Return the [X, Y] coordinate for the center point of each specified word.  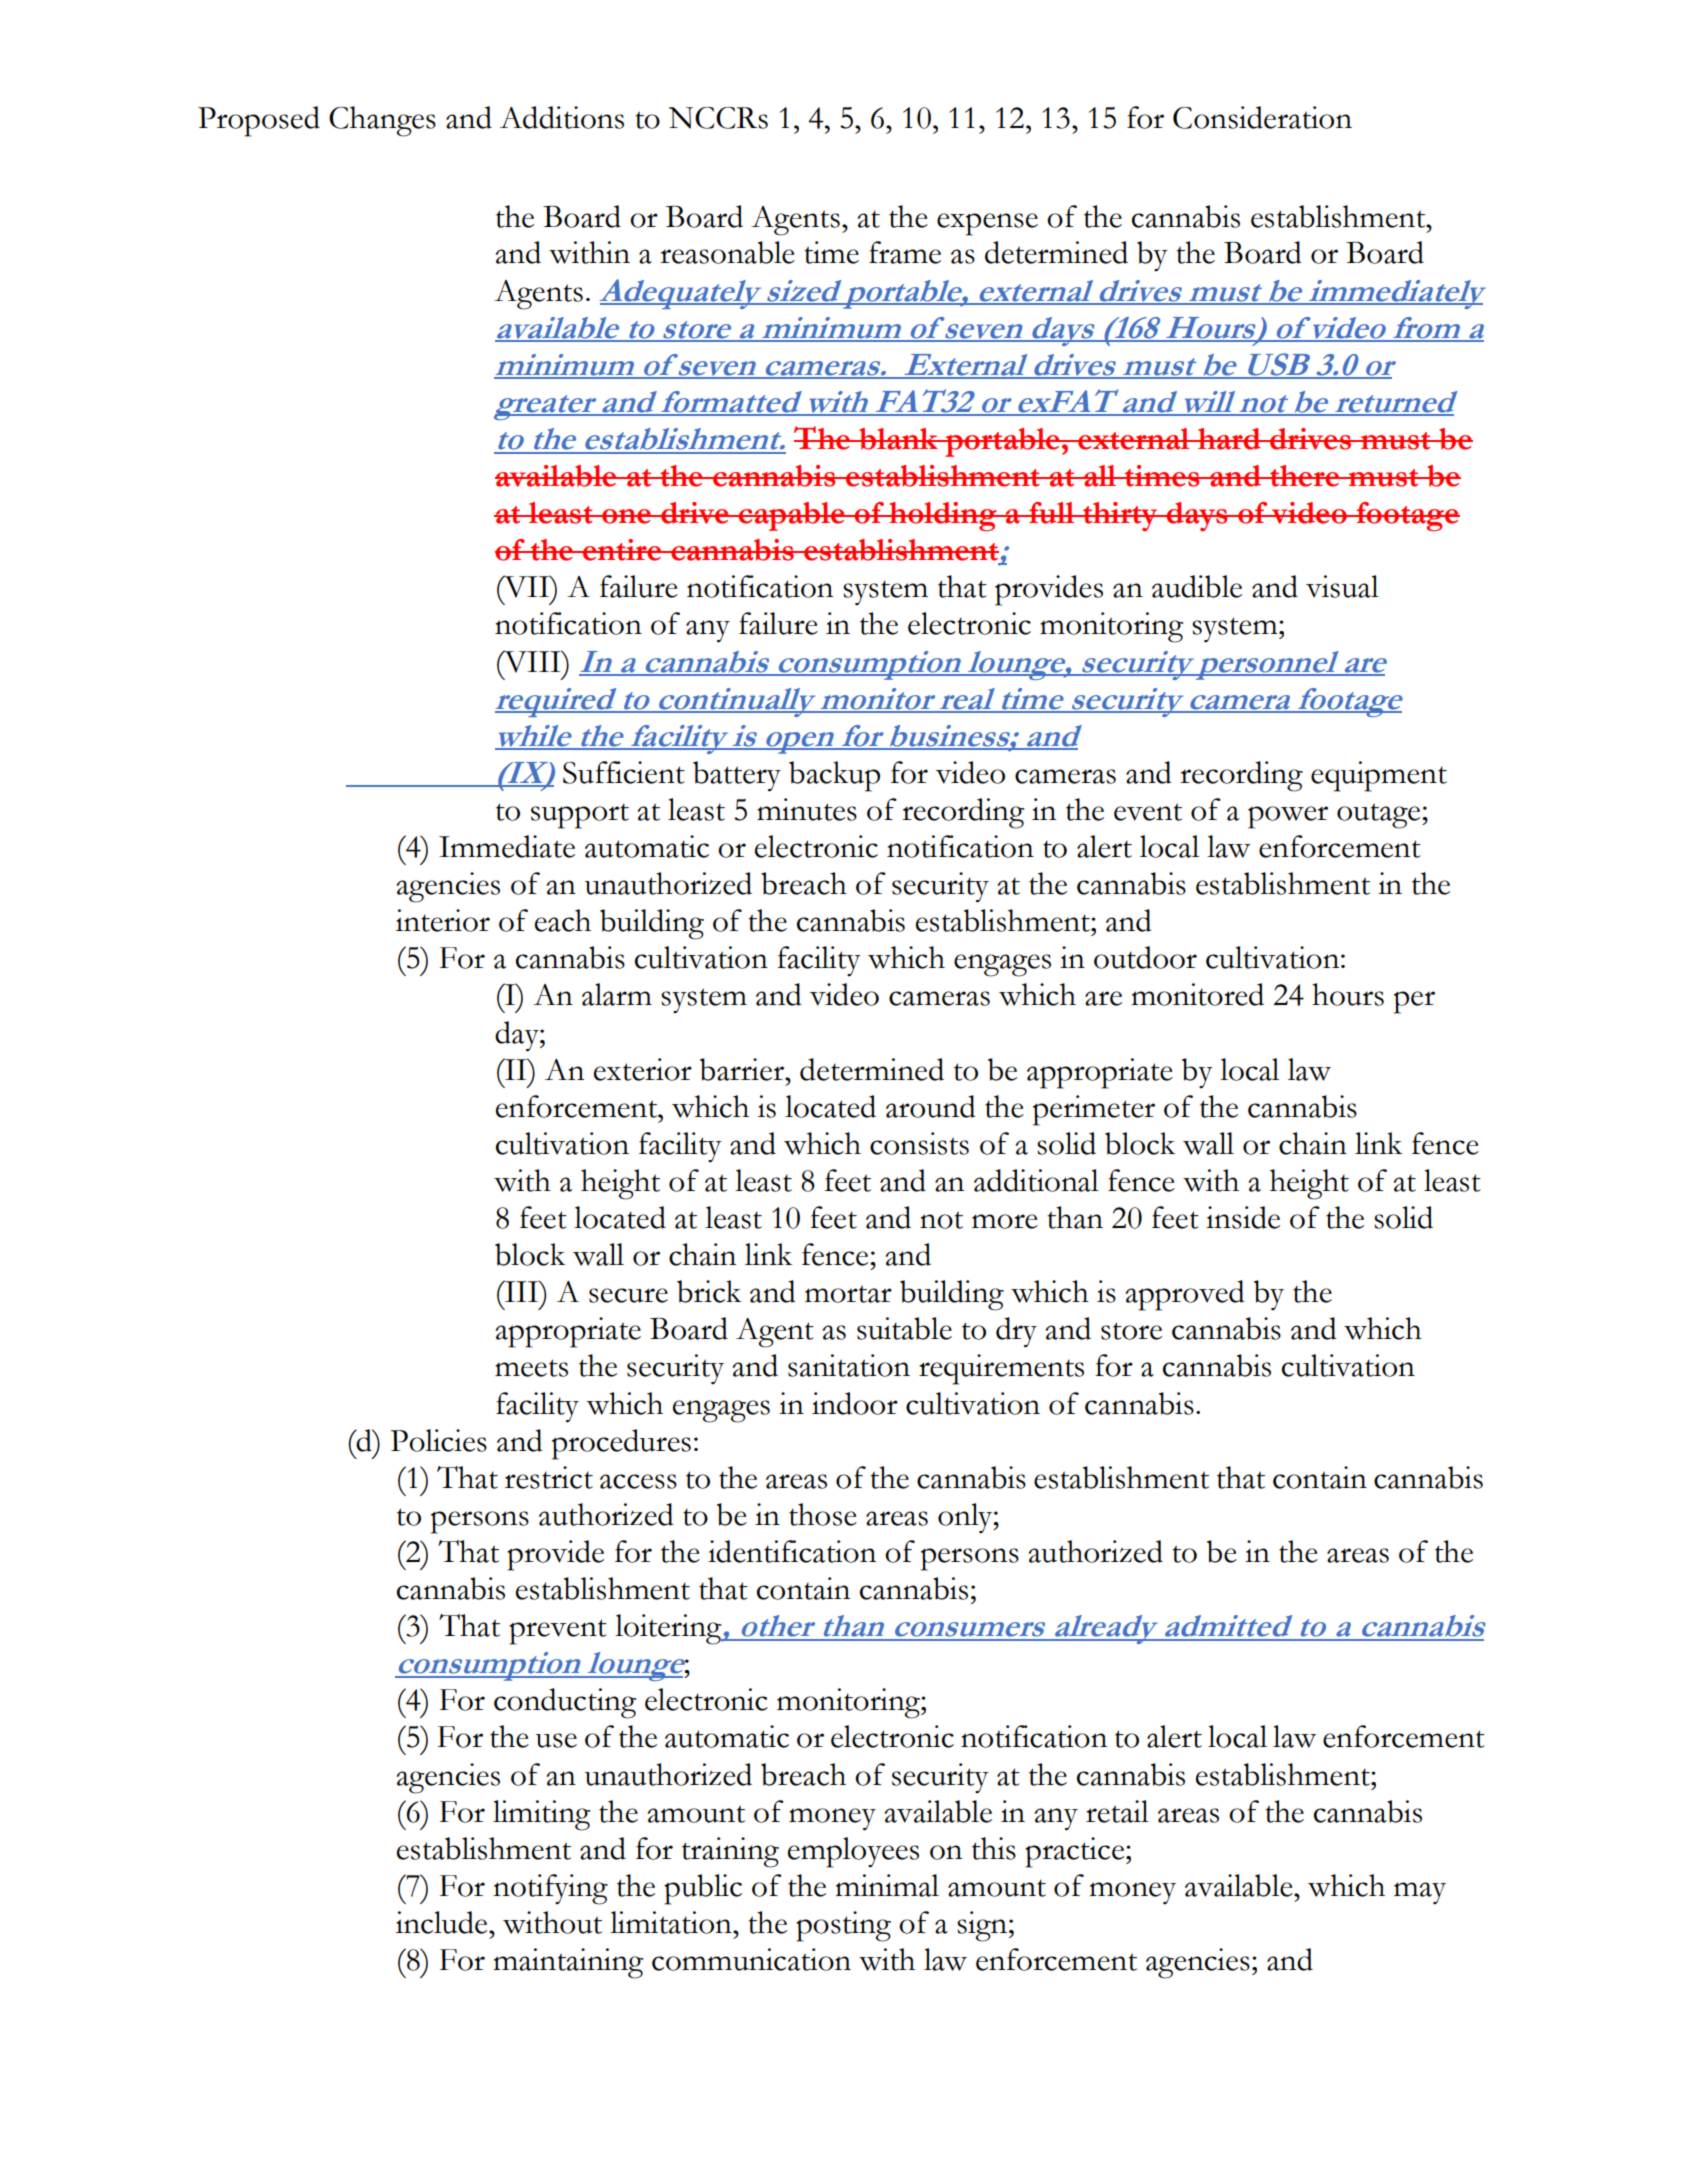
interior [443, 920]
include [443, 1922]
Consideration [1262, 117]
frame [905, 252]
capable [792, 516]
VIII [532, 661]
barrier [743, 1069]
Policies [438, 1440]
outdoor [1145, 957]
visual [1342, 586]
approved [1185, 1295]
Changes [382, 121]
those [823, 1514]
